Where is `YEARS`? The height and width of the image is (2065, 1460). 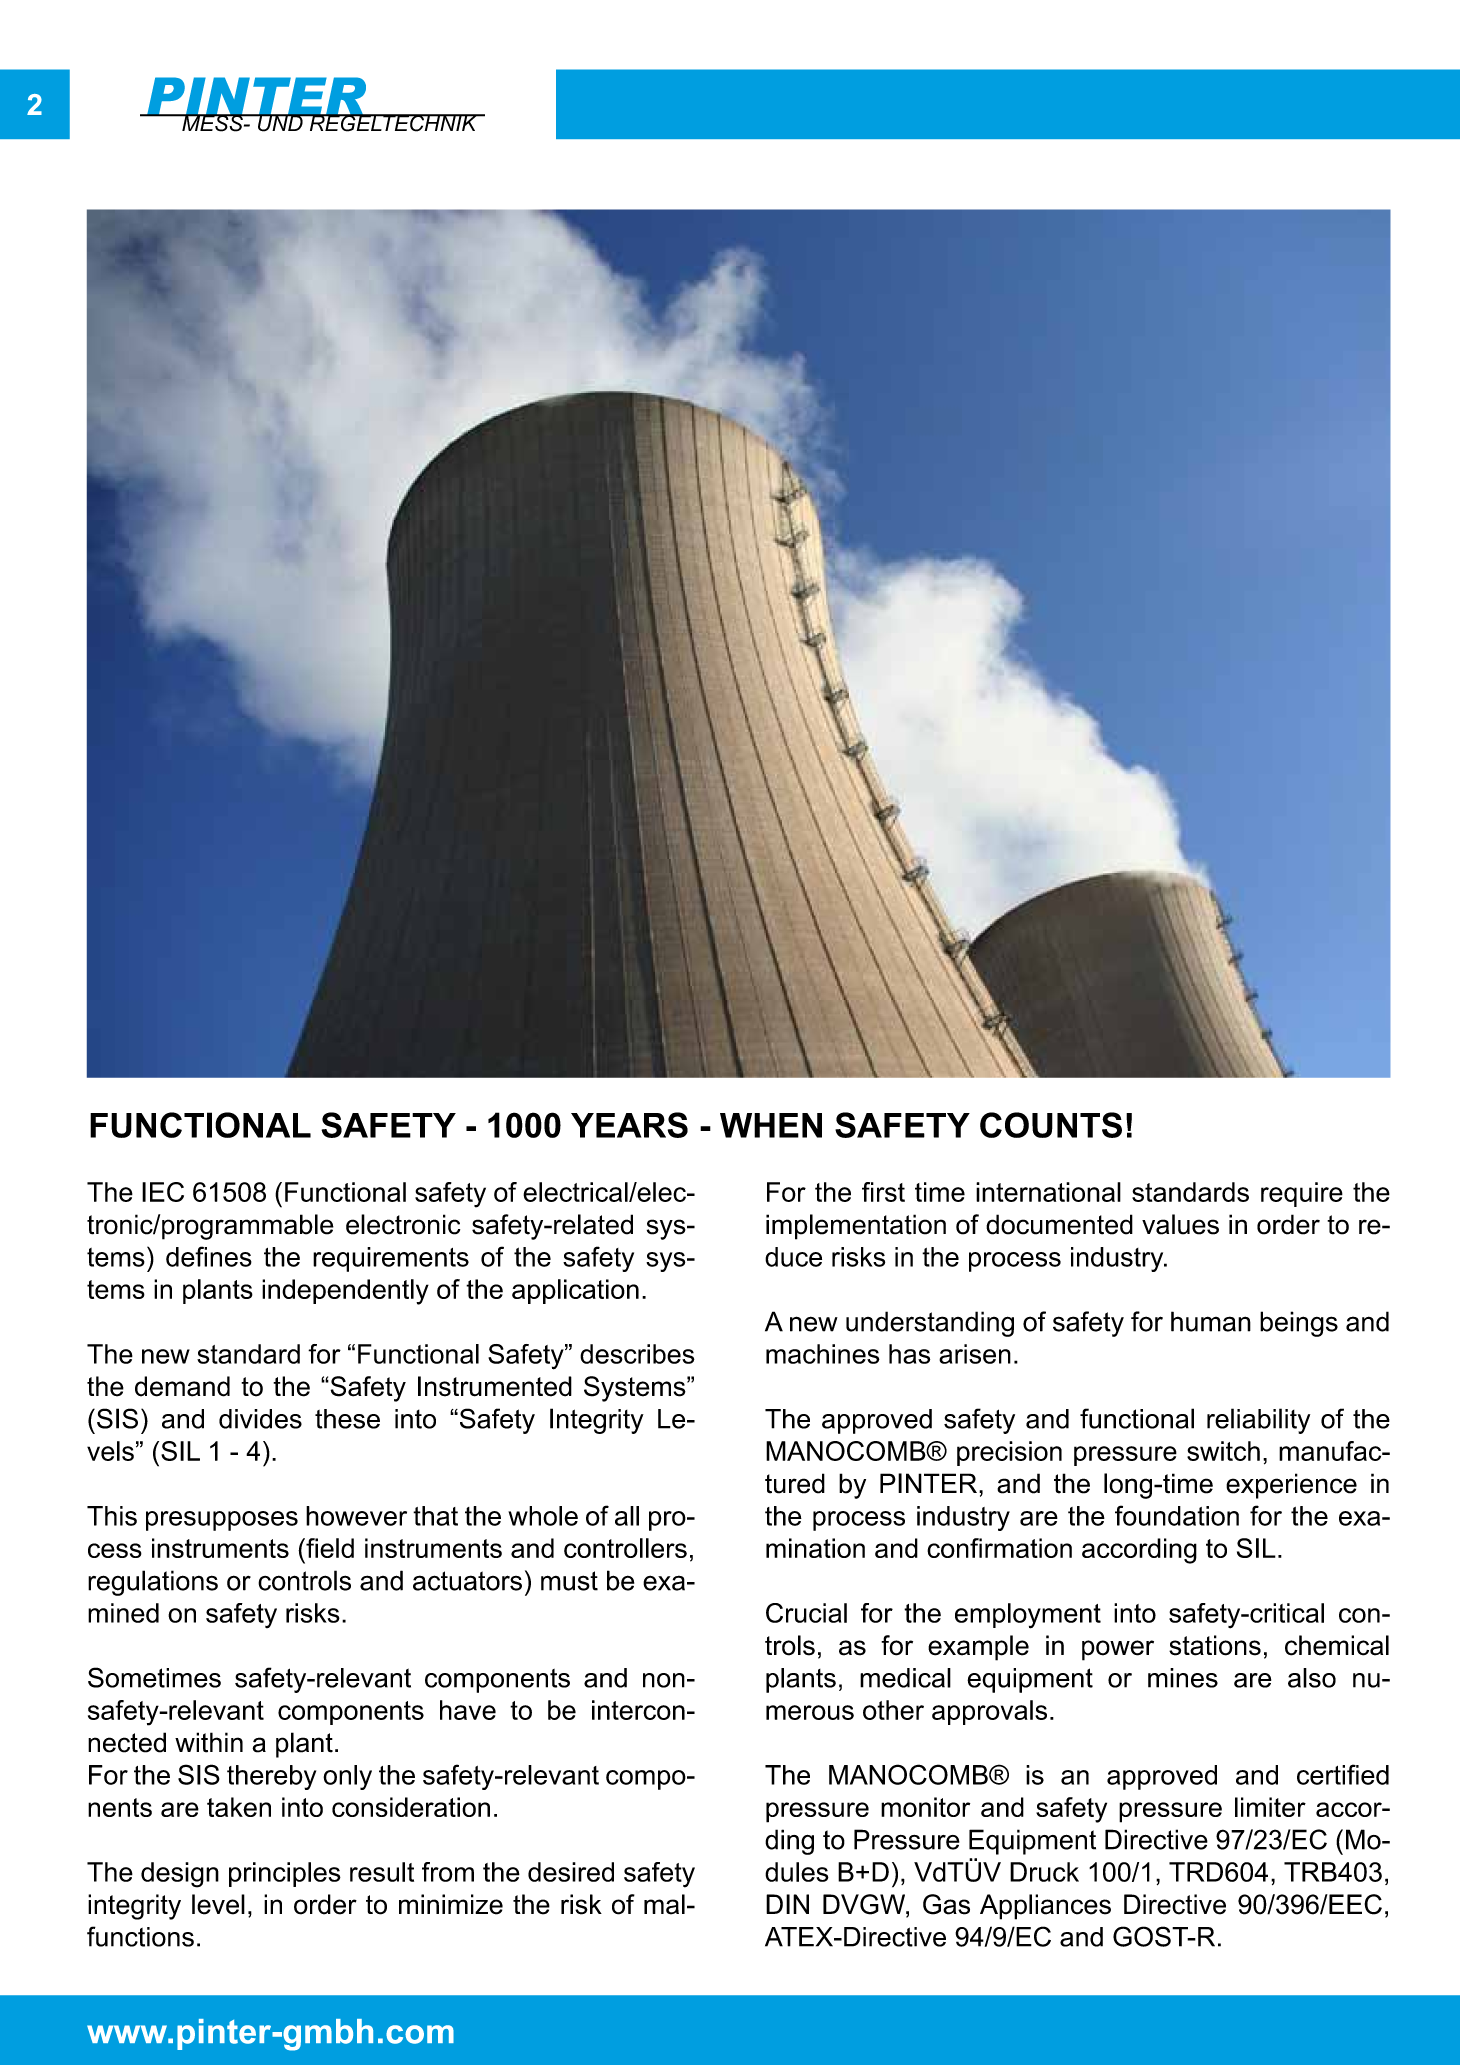
YEARS is located at coordinates (629, 1125).
